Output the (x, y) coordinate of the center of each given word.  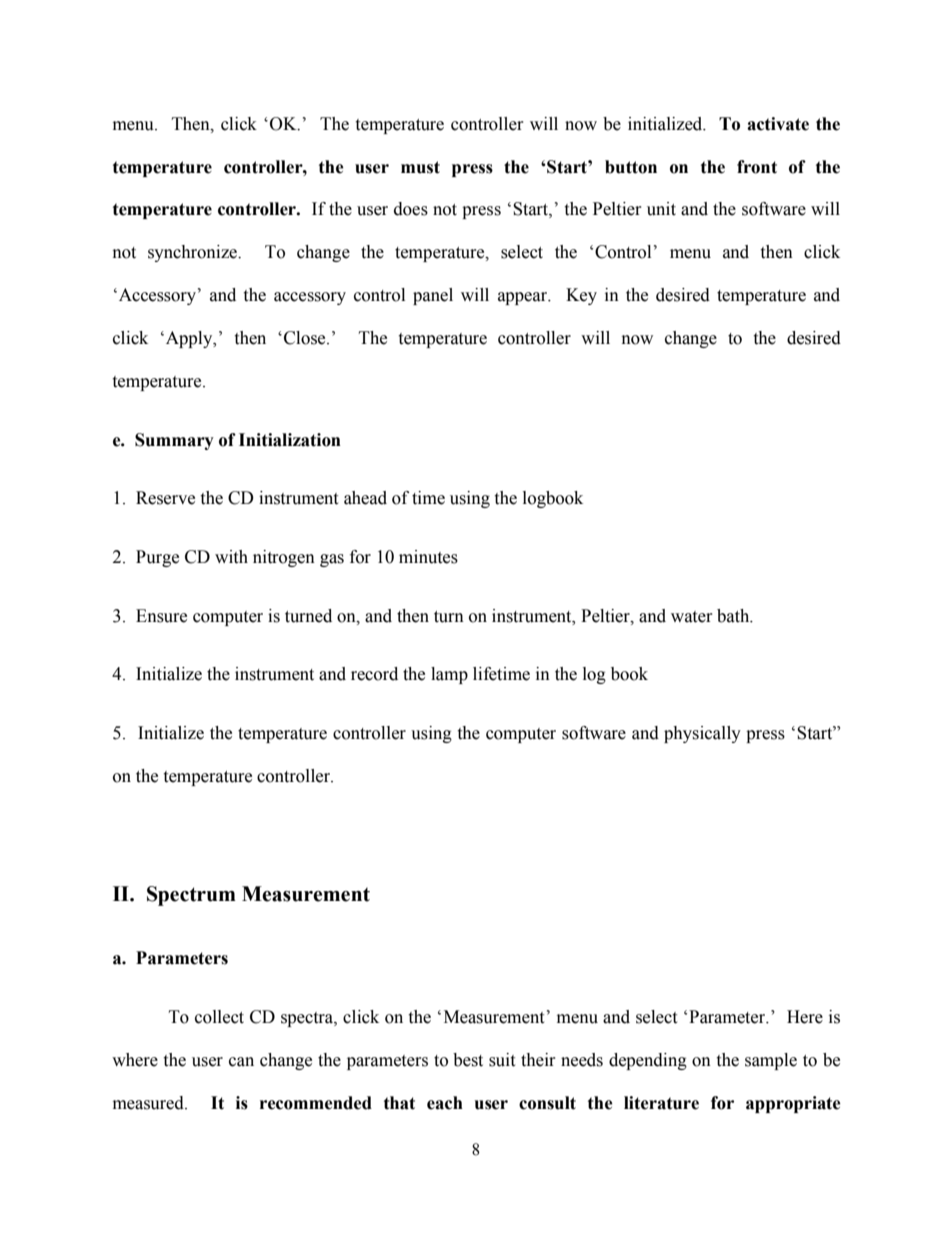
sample (771, 1061)
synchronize (194, 253)
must (420, 167)
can (241, 1062)
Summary (174, 441)
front (757, 167)
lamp (449, 675)
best (468, 1060)
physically (702, 734)
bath (734, 616)
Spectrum (191, 896)
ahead (365, 498)
